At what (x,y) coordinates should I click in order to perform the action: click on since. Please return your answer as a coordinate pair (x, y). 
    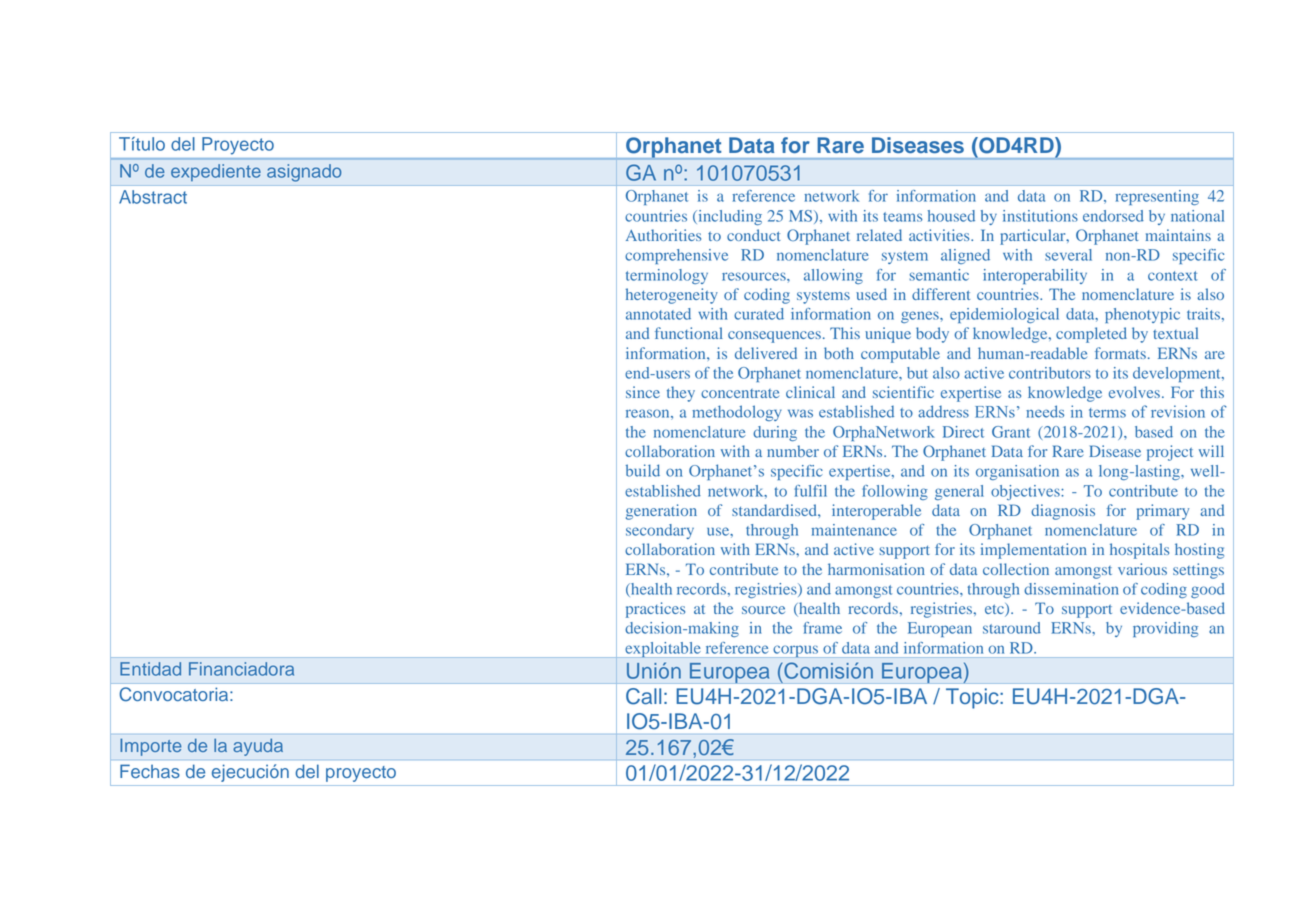
    Looking at the image, I should click on (643, 392).
